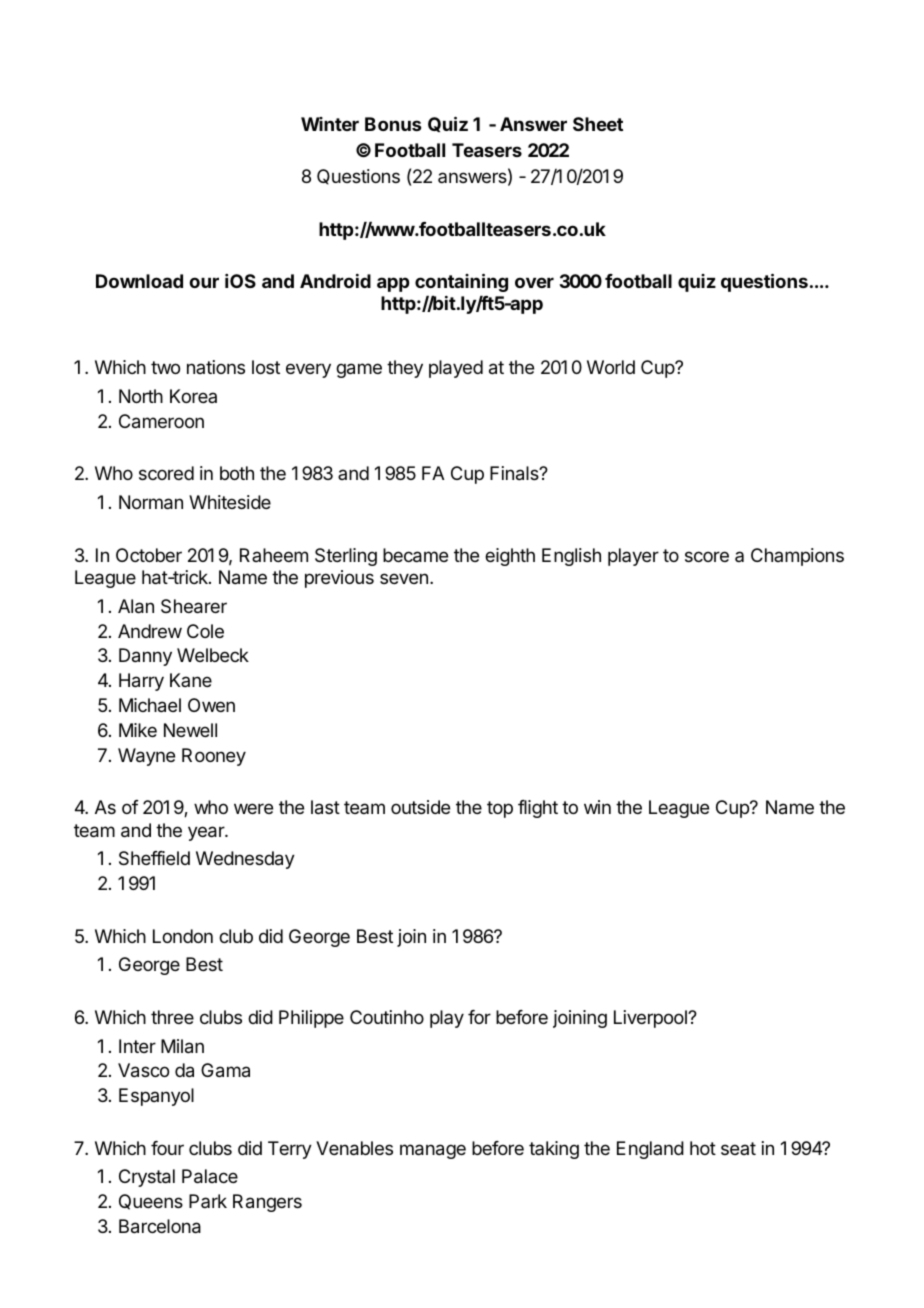 The width and height of the screenshot is (924, 1308). Describe the element at coordinates (139, 281) in the screenshot. I see `Download` at that location.
